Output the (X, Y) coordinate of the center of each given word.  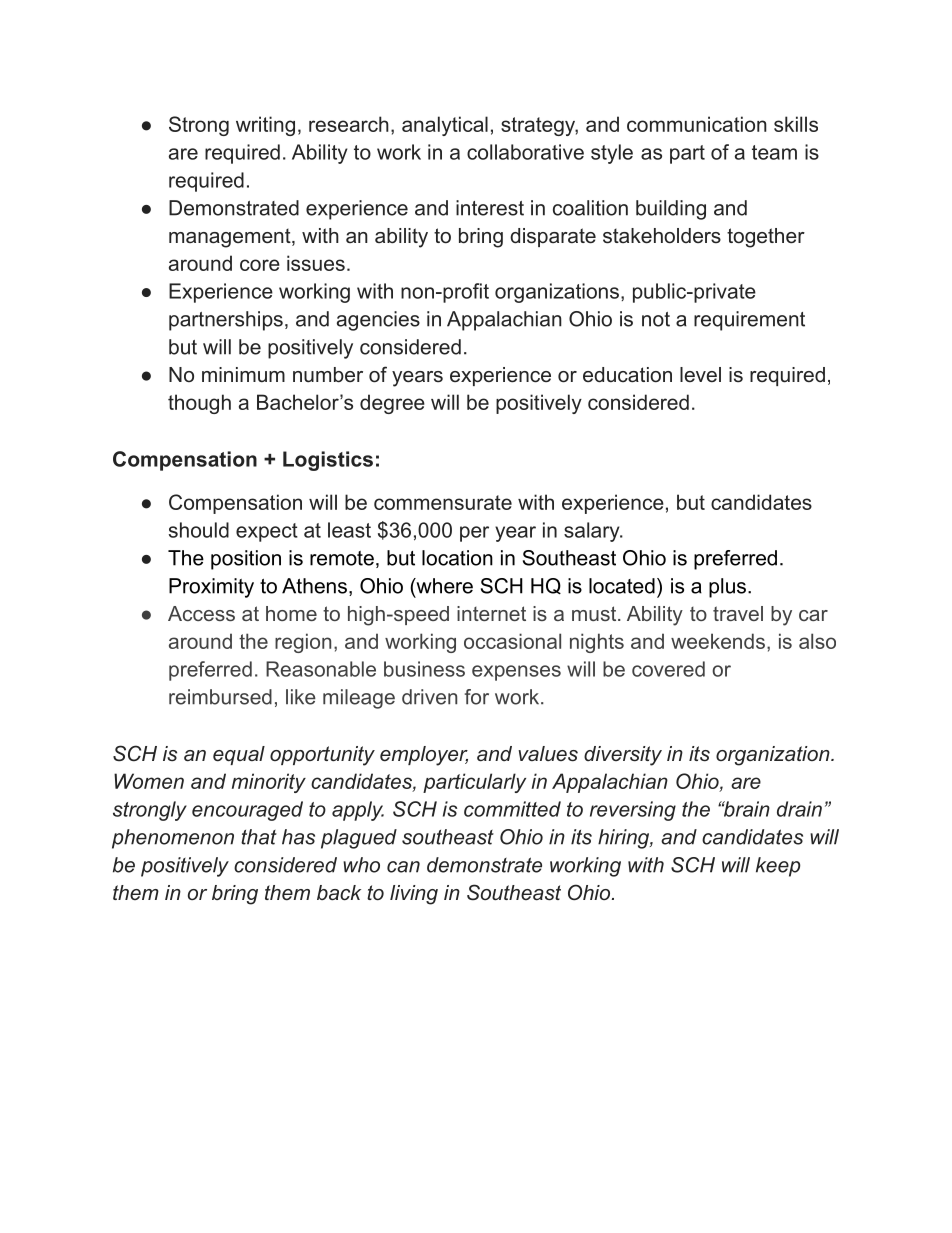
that (259, 837)
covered (668, 669)
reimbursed (220, 697)
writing (265, 126)
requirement (749, 321)
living (414, 895)
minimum (243, 374)
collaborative (525, 152)
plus (727, 588)
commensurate (443, 502)
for (477, 697)
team (774, 152)
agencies (378, 321)
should (199, 530)
